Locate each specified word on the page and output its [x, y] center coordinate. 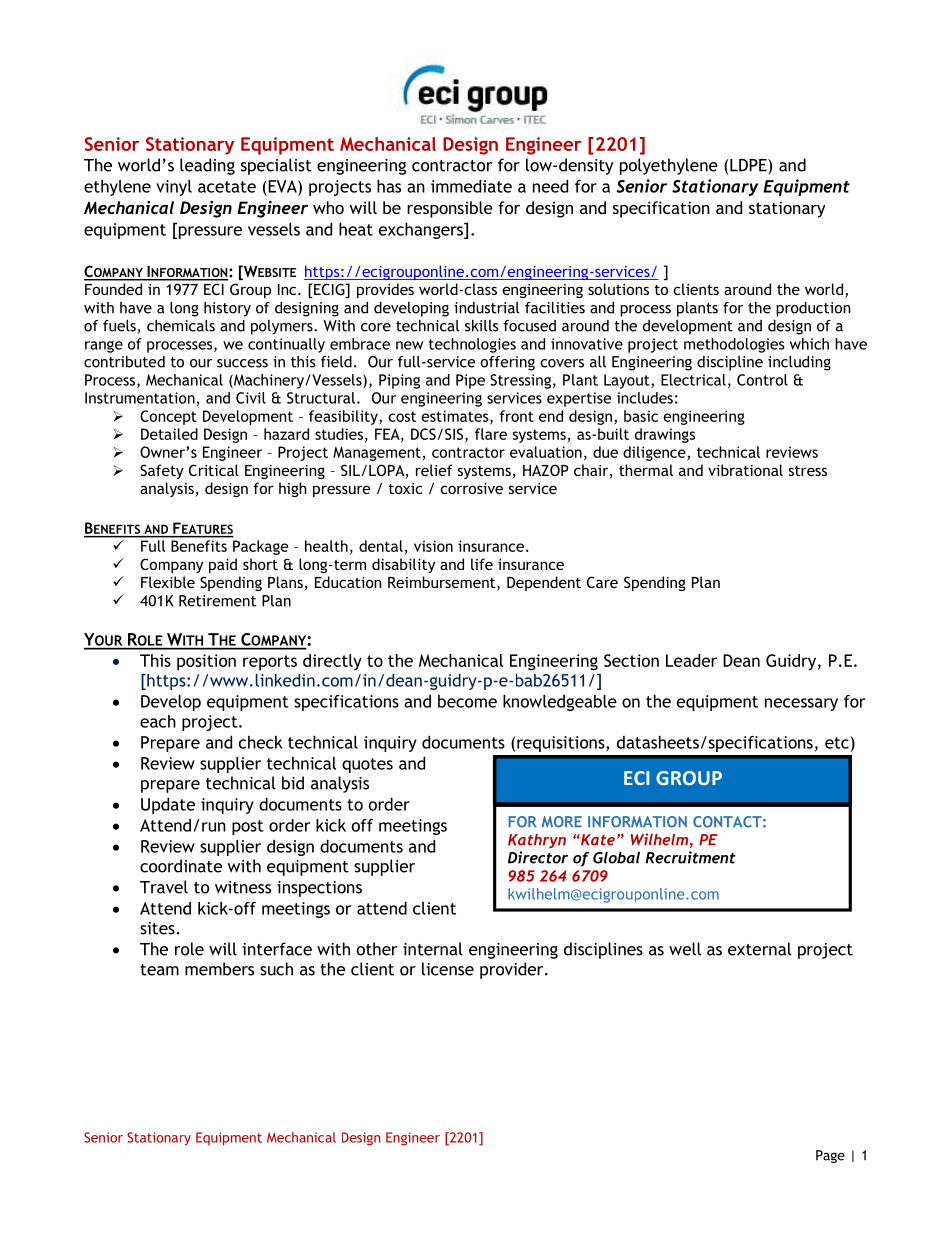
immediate [471, 186]
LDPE [749, 165]
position [206, 662]
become [467, 701]
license [448, 969]
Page [830, 1156]
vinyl [174, 188]
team [159, 970]
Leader [691, 660]
